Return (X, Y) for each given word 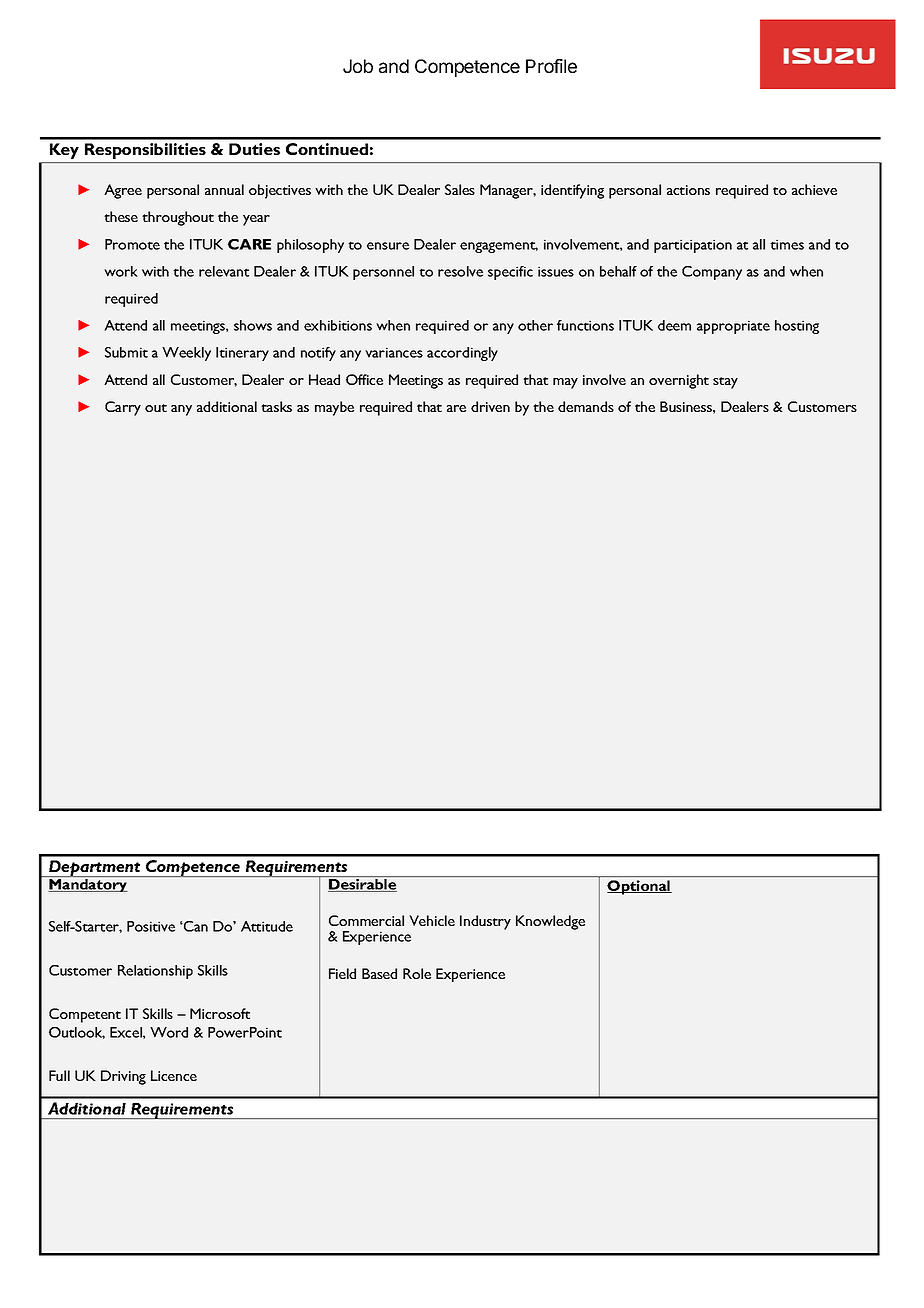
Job (358, 66)
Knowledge (550, 922)
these (121, 216)
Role (417, 973)
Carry (123, 408)
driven (490, 406)
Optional (639, 887)
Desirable (362, 885)
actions (688, 190)
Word (169, 1032)
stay (725, 383)
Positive (151, 926)
